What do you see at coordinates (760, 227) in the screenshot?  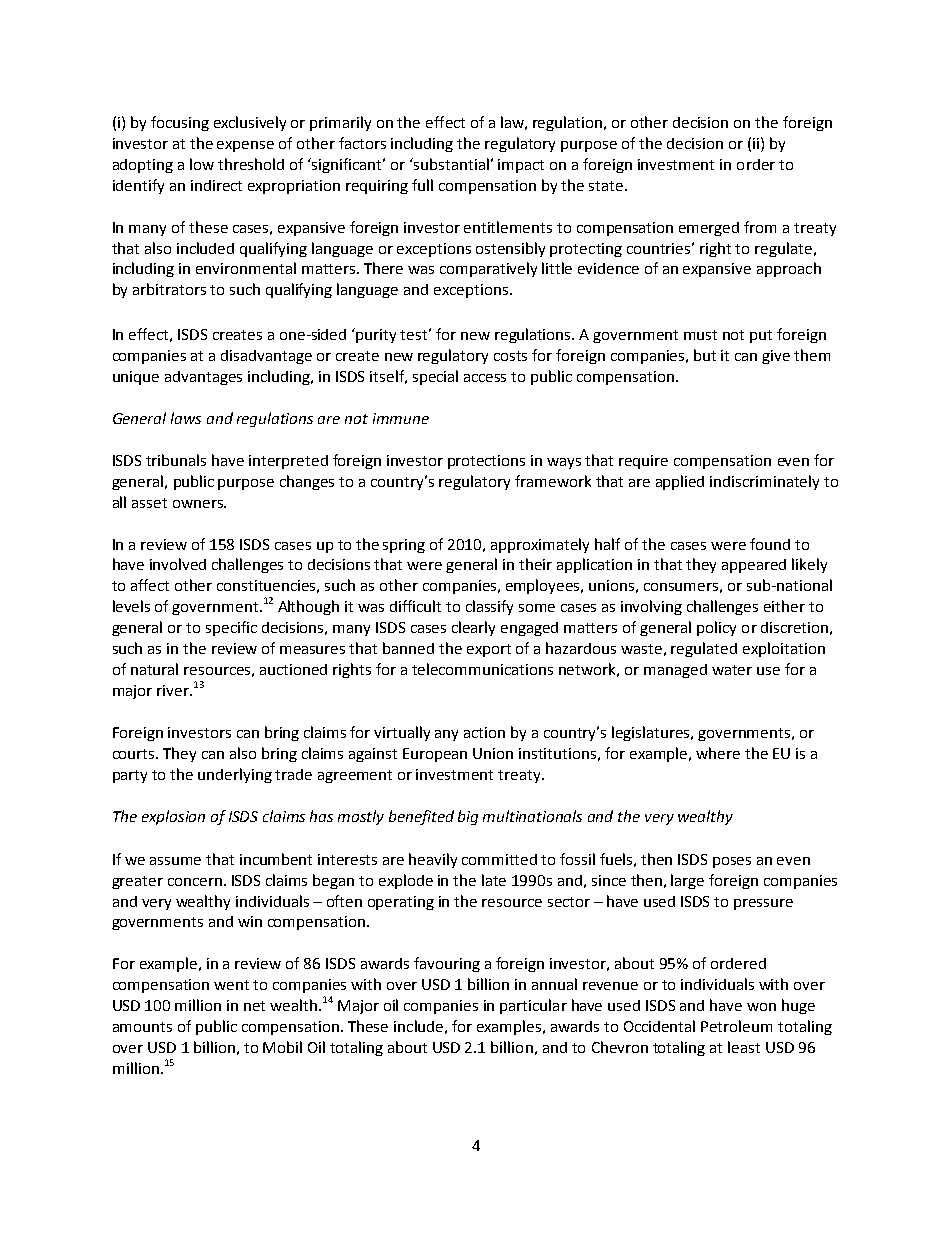 I see `from` at bounding box center [760, 227].
